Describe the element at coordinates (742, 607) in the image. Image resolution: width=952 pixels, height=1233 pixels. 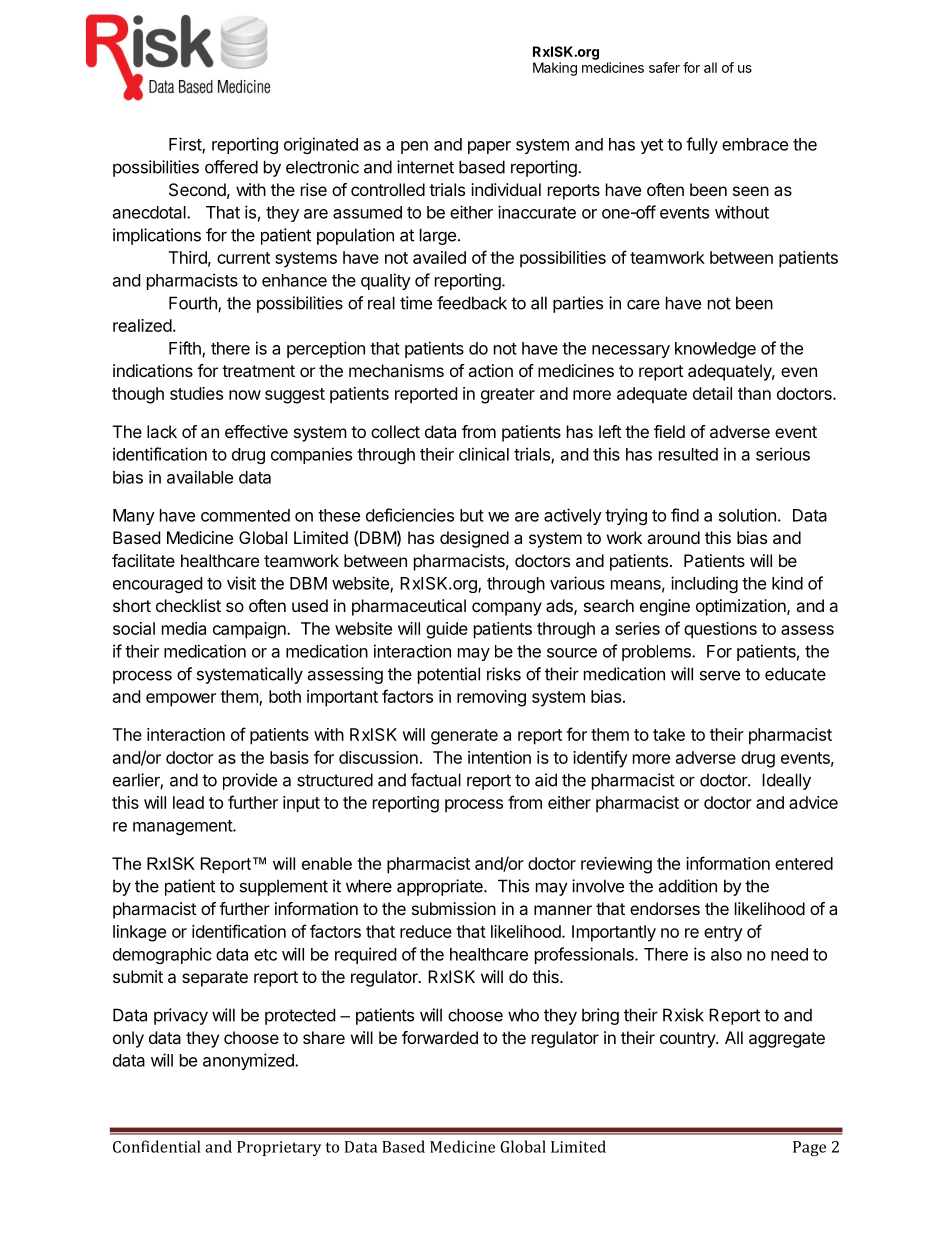
I see `optimization` at that location.
